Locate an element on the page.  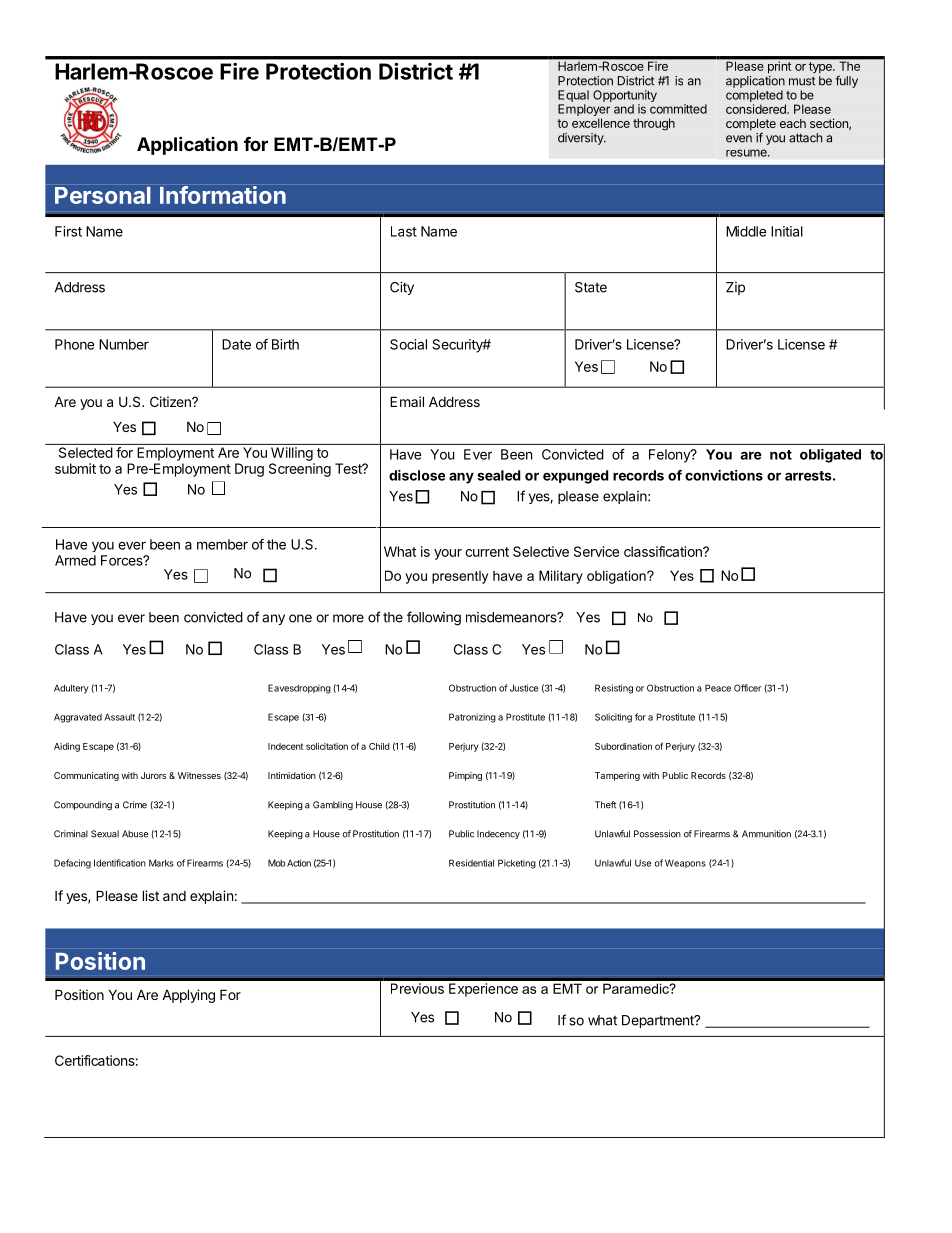
Equal is located at coordinates (573, 96).
